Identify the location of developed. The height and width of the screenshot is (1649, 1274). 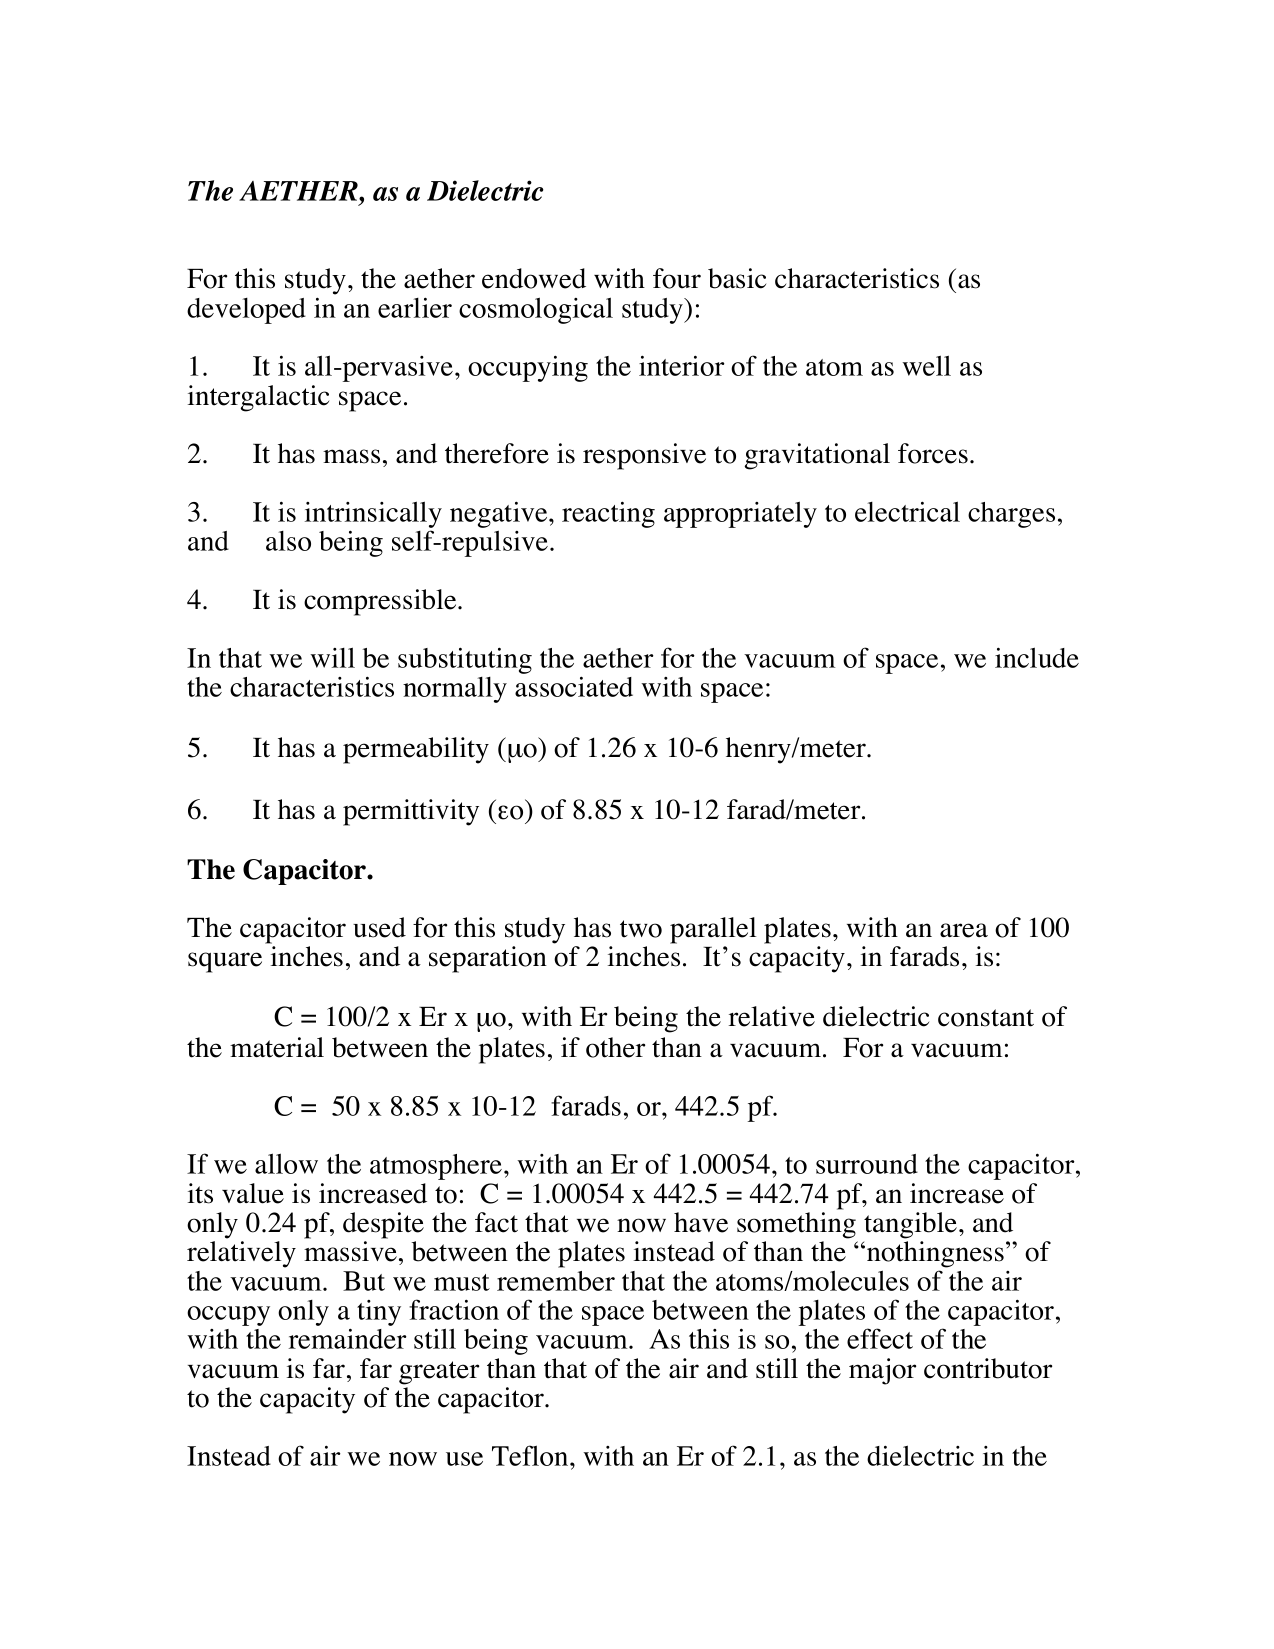
(246, 311).
